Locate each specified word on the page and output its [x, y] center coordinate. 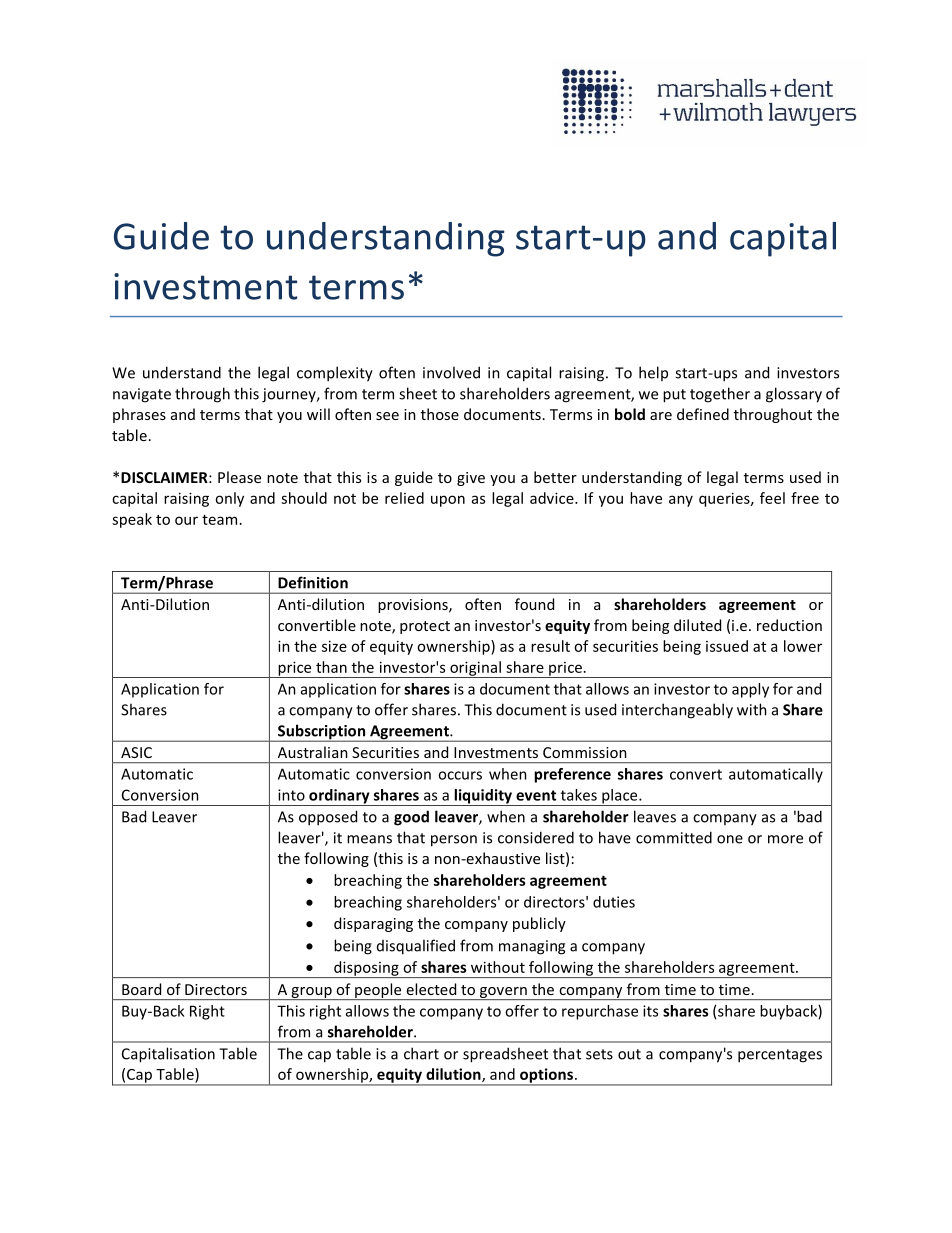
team [219, 520]
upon [448, 501]
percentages [780, 1056]
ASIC [136, 752]
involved [451, 372]
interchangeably [677, 711]
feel [772, 498]
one [730, 839]
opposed [328, 818]
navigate [142, 395]
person [454, 841]
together [720, 395]
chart [421, 1053]
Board [141, 989]
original [475, 669]
